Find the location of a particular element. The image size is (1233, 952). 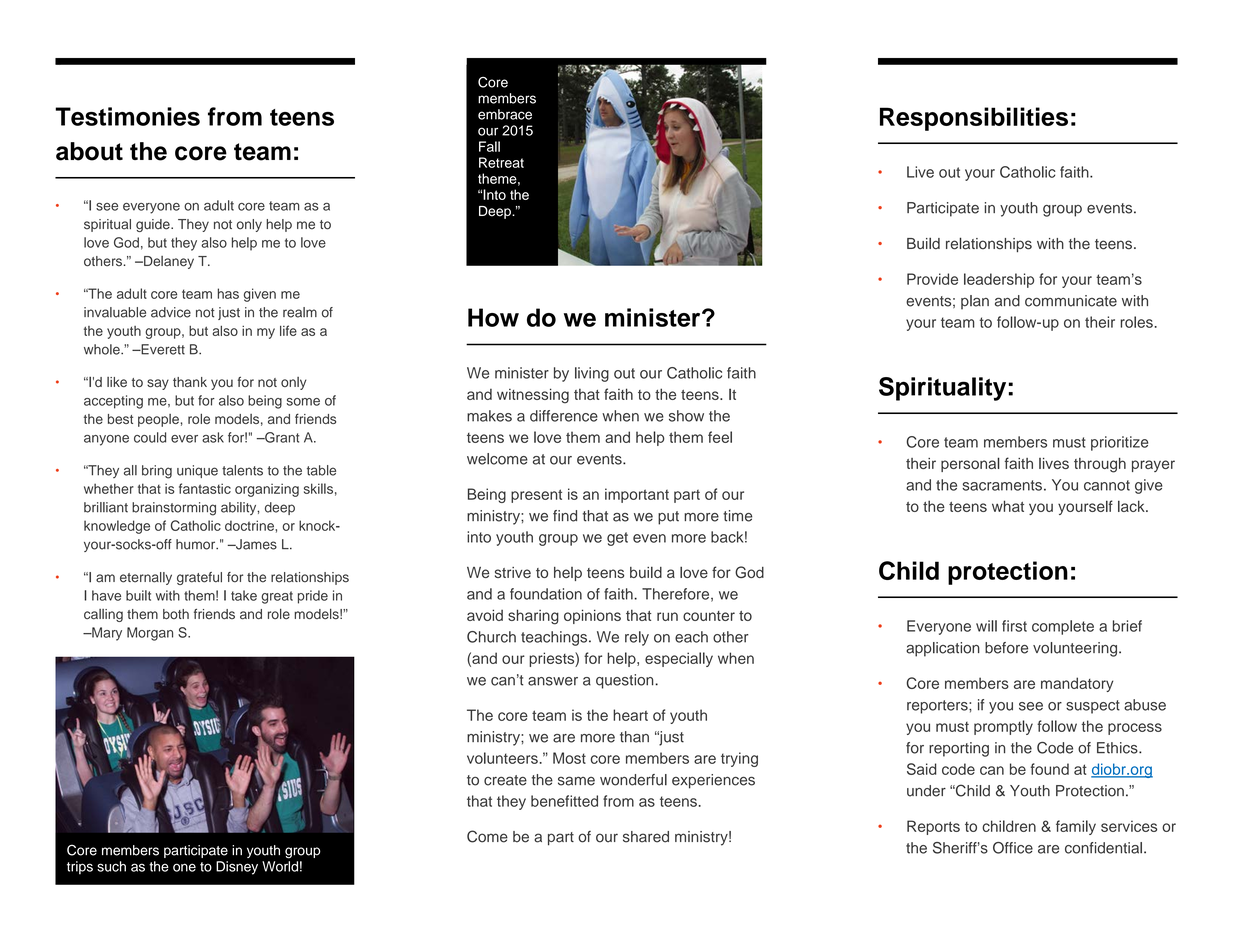

leadership is located at coordinates (999, 280).
